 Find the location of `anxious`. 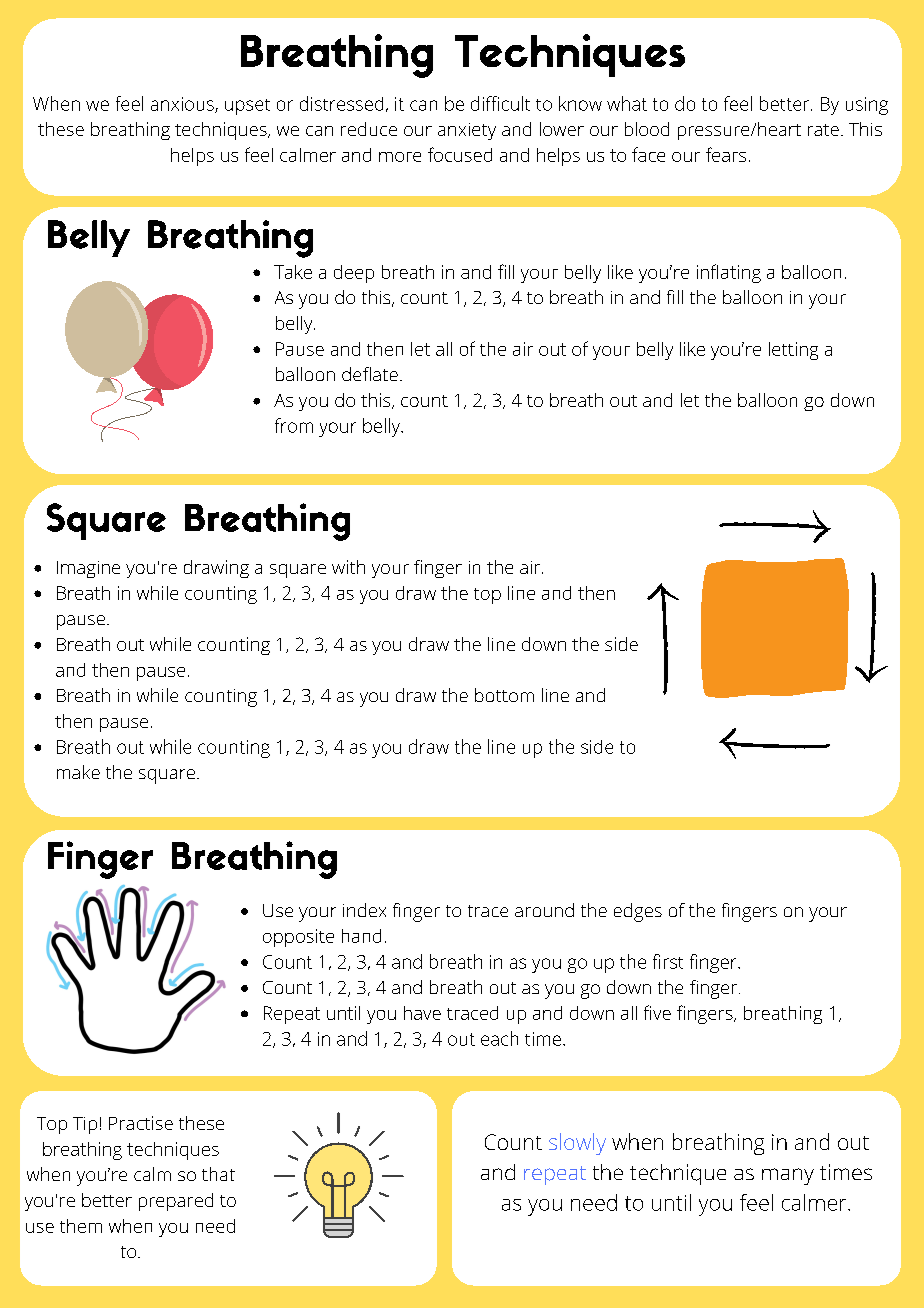

anxious is located at coordinates (183, 105).
